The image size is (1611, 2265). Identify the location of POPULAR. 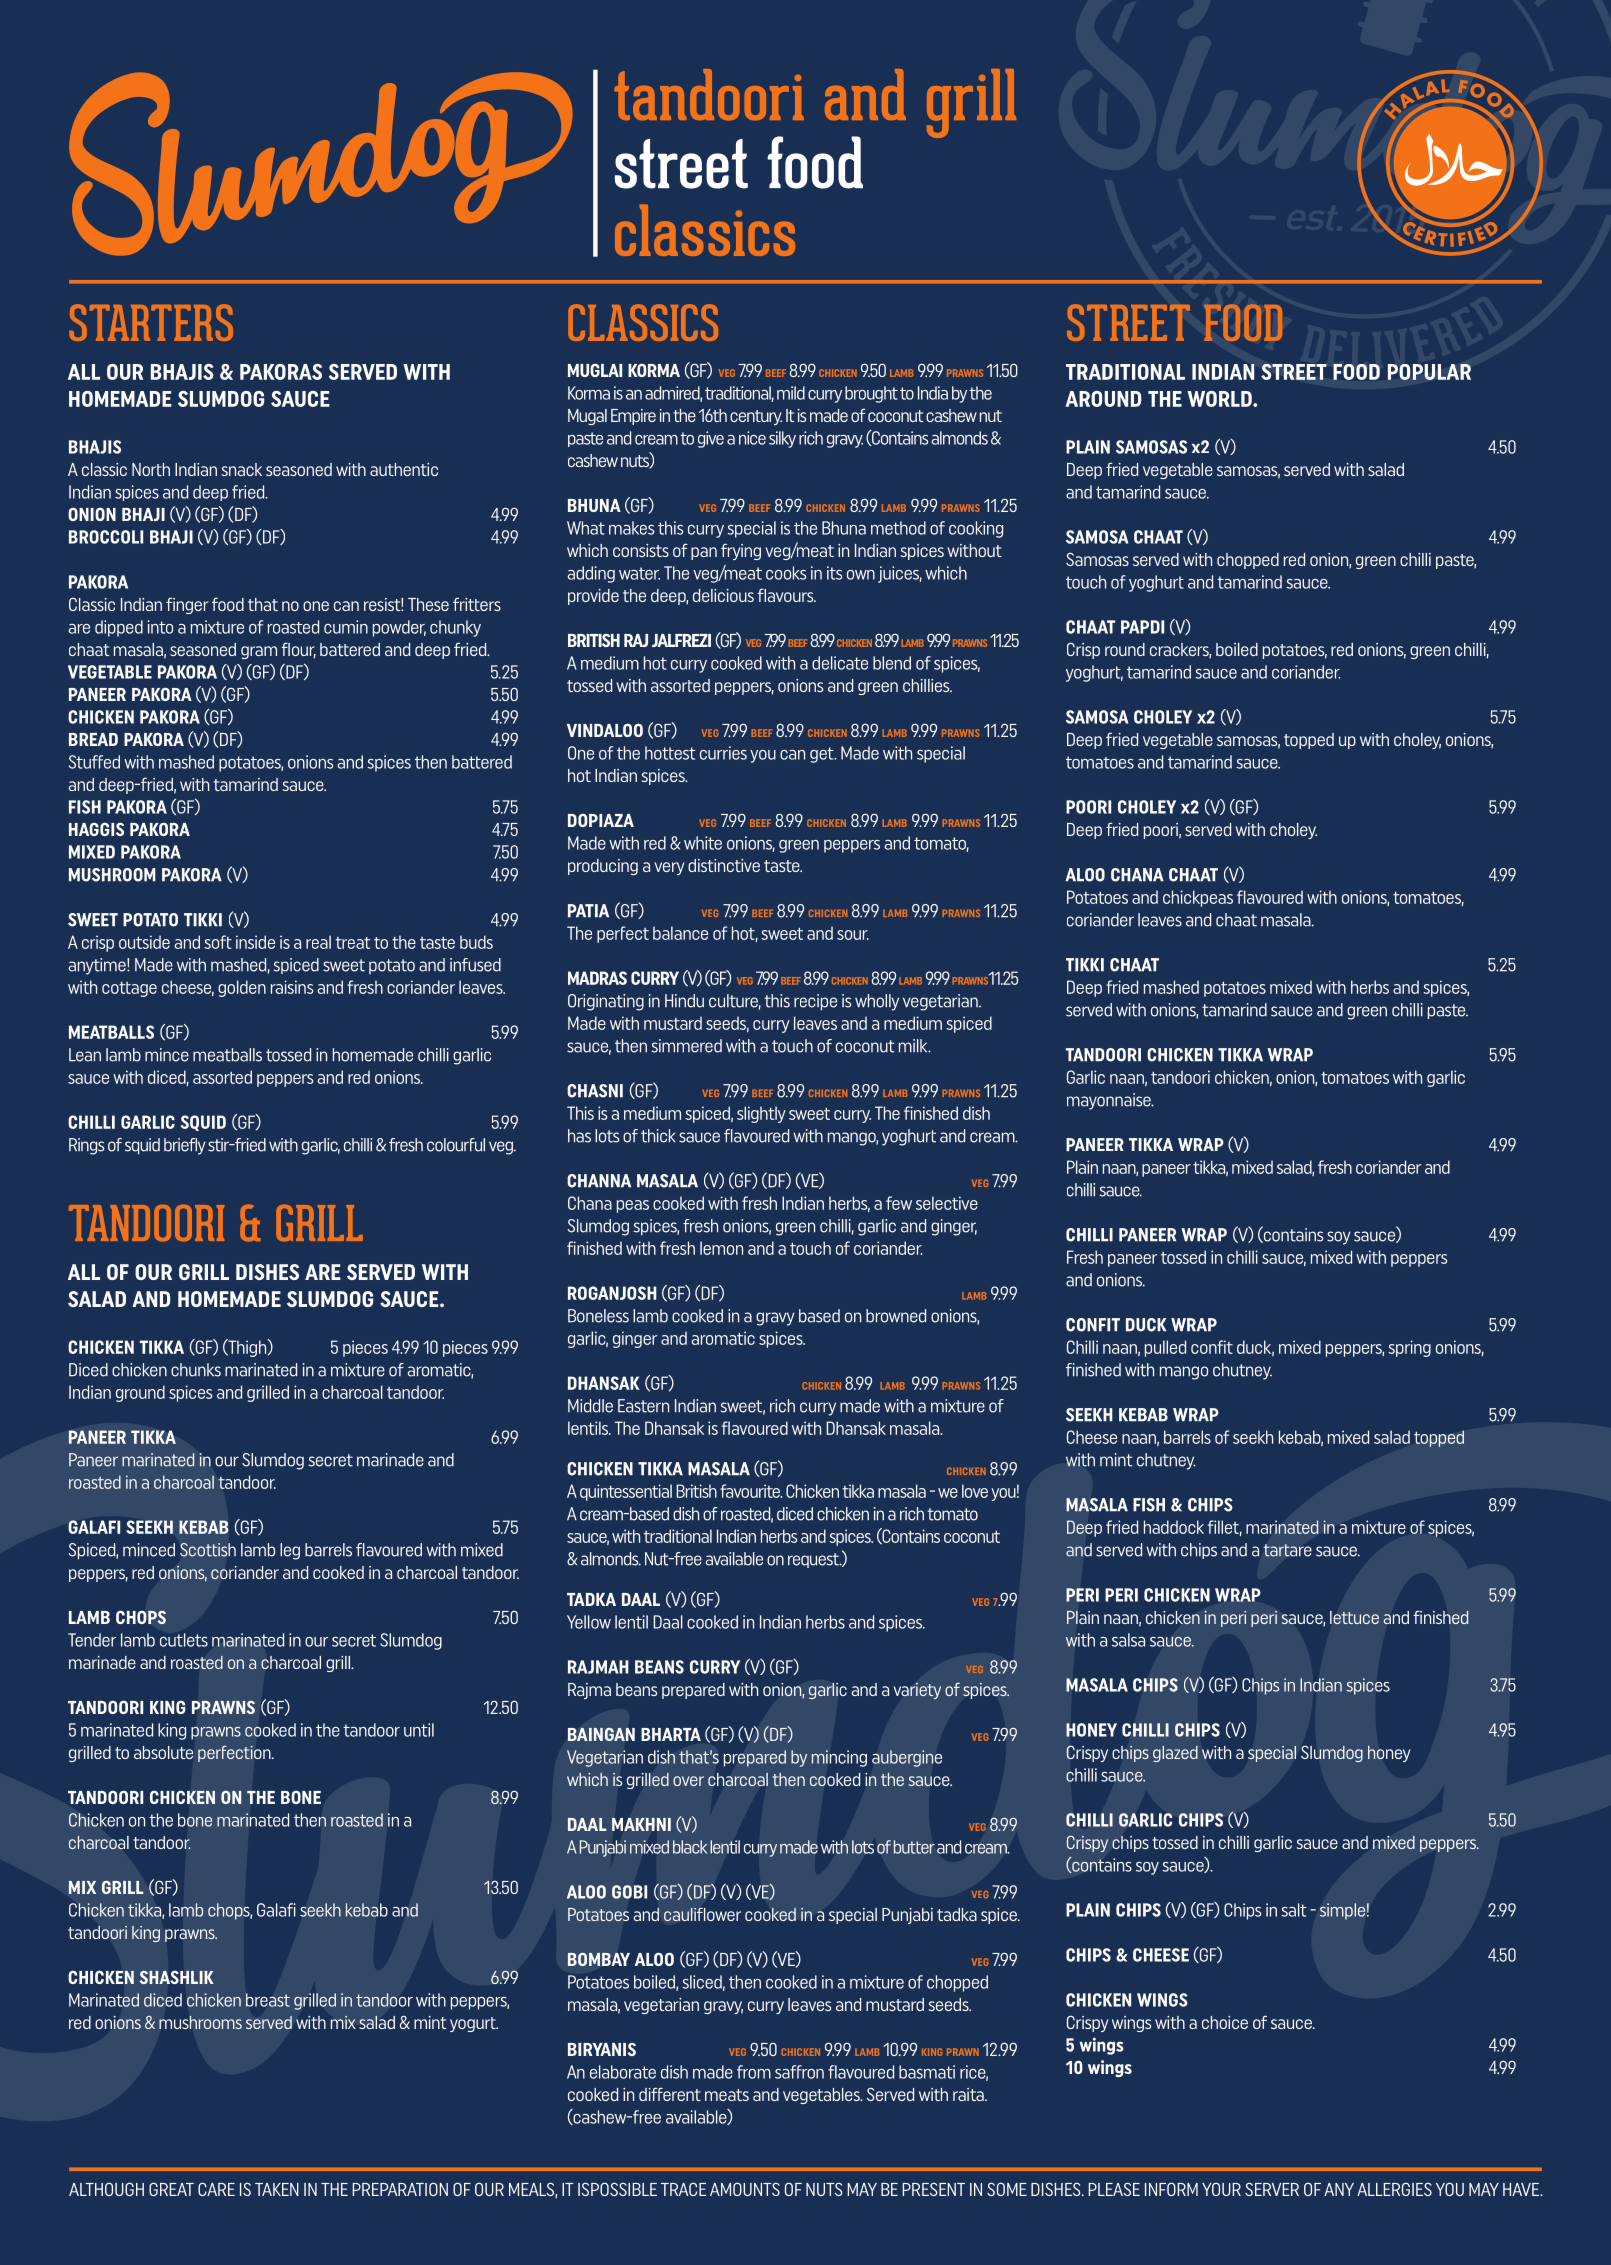
(1429, 372).
